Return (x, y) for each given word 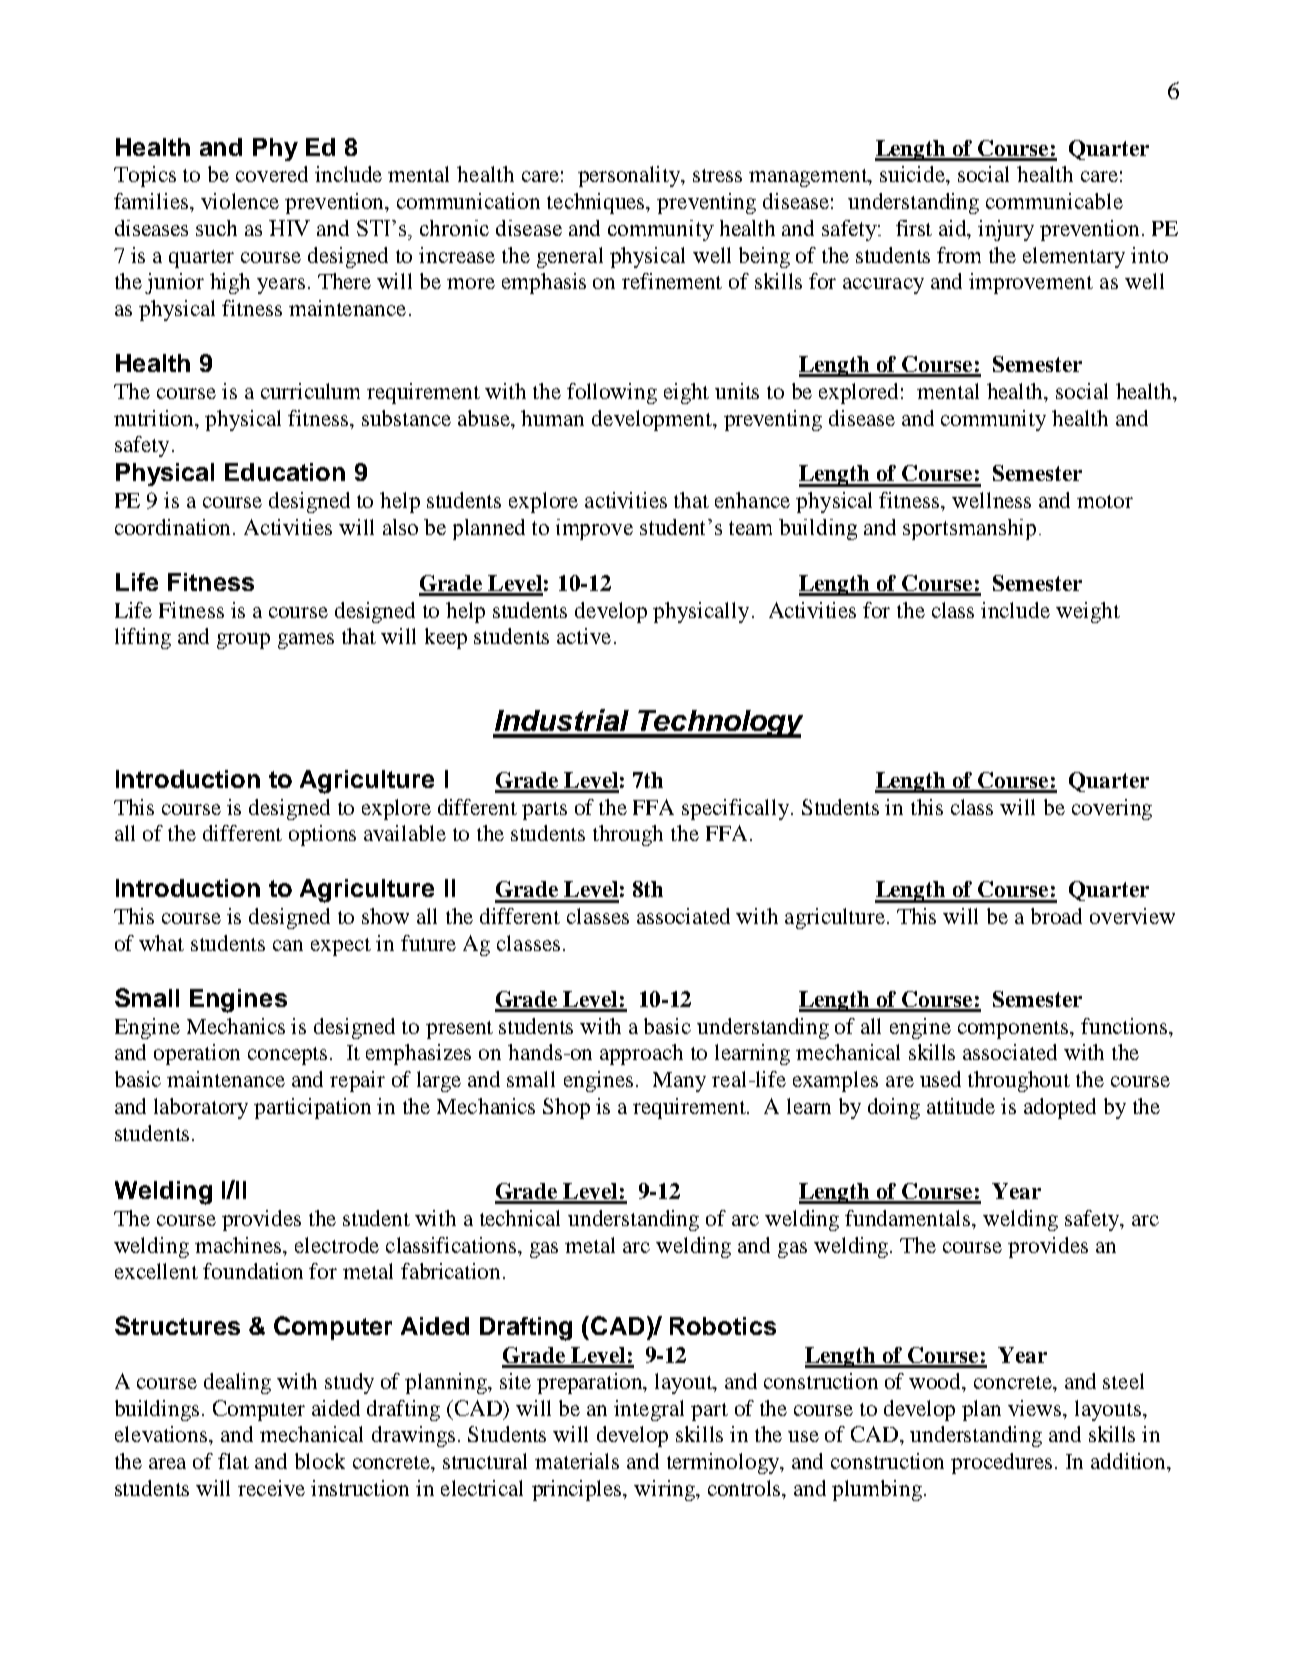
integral (649, 1410)
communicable (1054, 201)
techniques (597, 203)
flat (233, 1461)
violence (240, 201)
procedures (1001, 1463)
